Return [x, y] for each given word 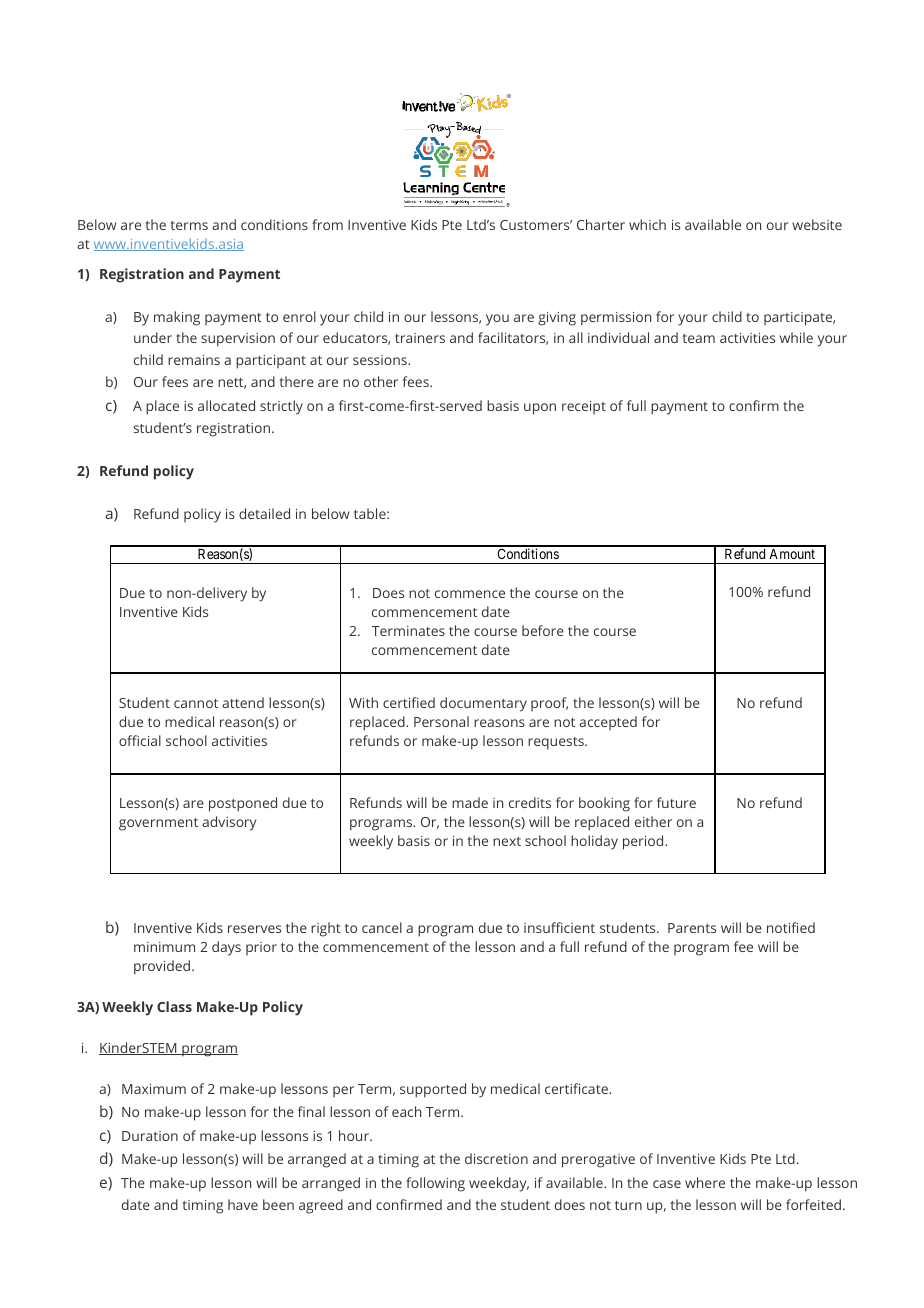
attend [243, 702]
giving [557, 319]
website [817, 224]
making [177, 318]
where [705, 1182]
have [243, 1204]
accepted [608, 723]
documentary [483, 704]
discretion [496, 1158]
